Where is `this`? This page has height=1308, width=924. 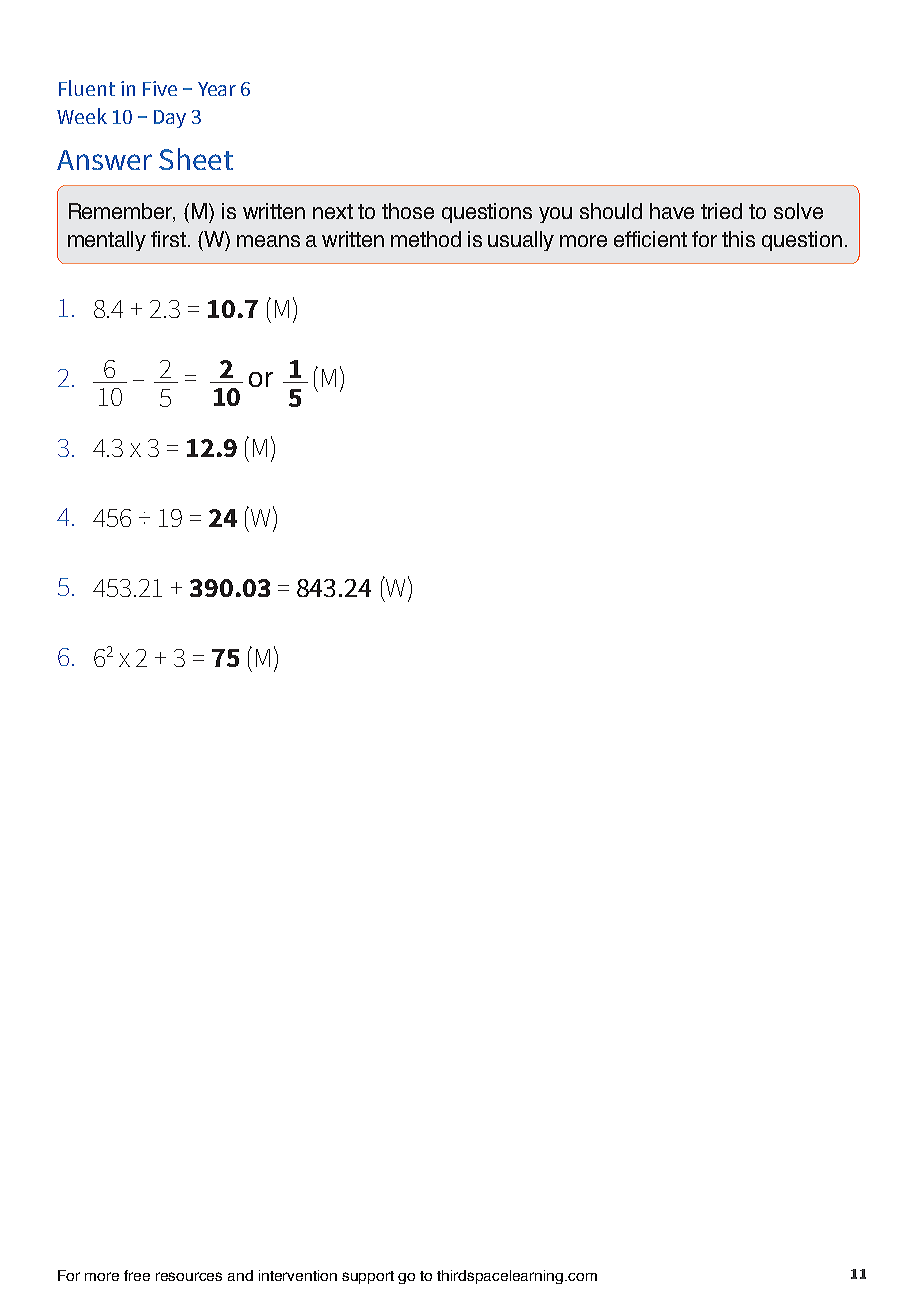
this is located at coordinates (738, 239).
